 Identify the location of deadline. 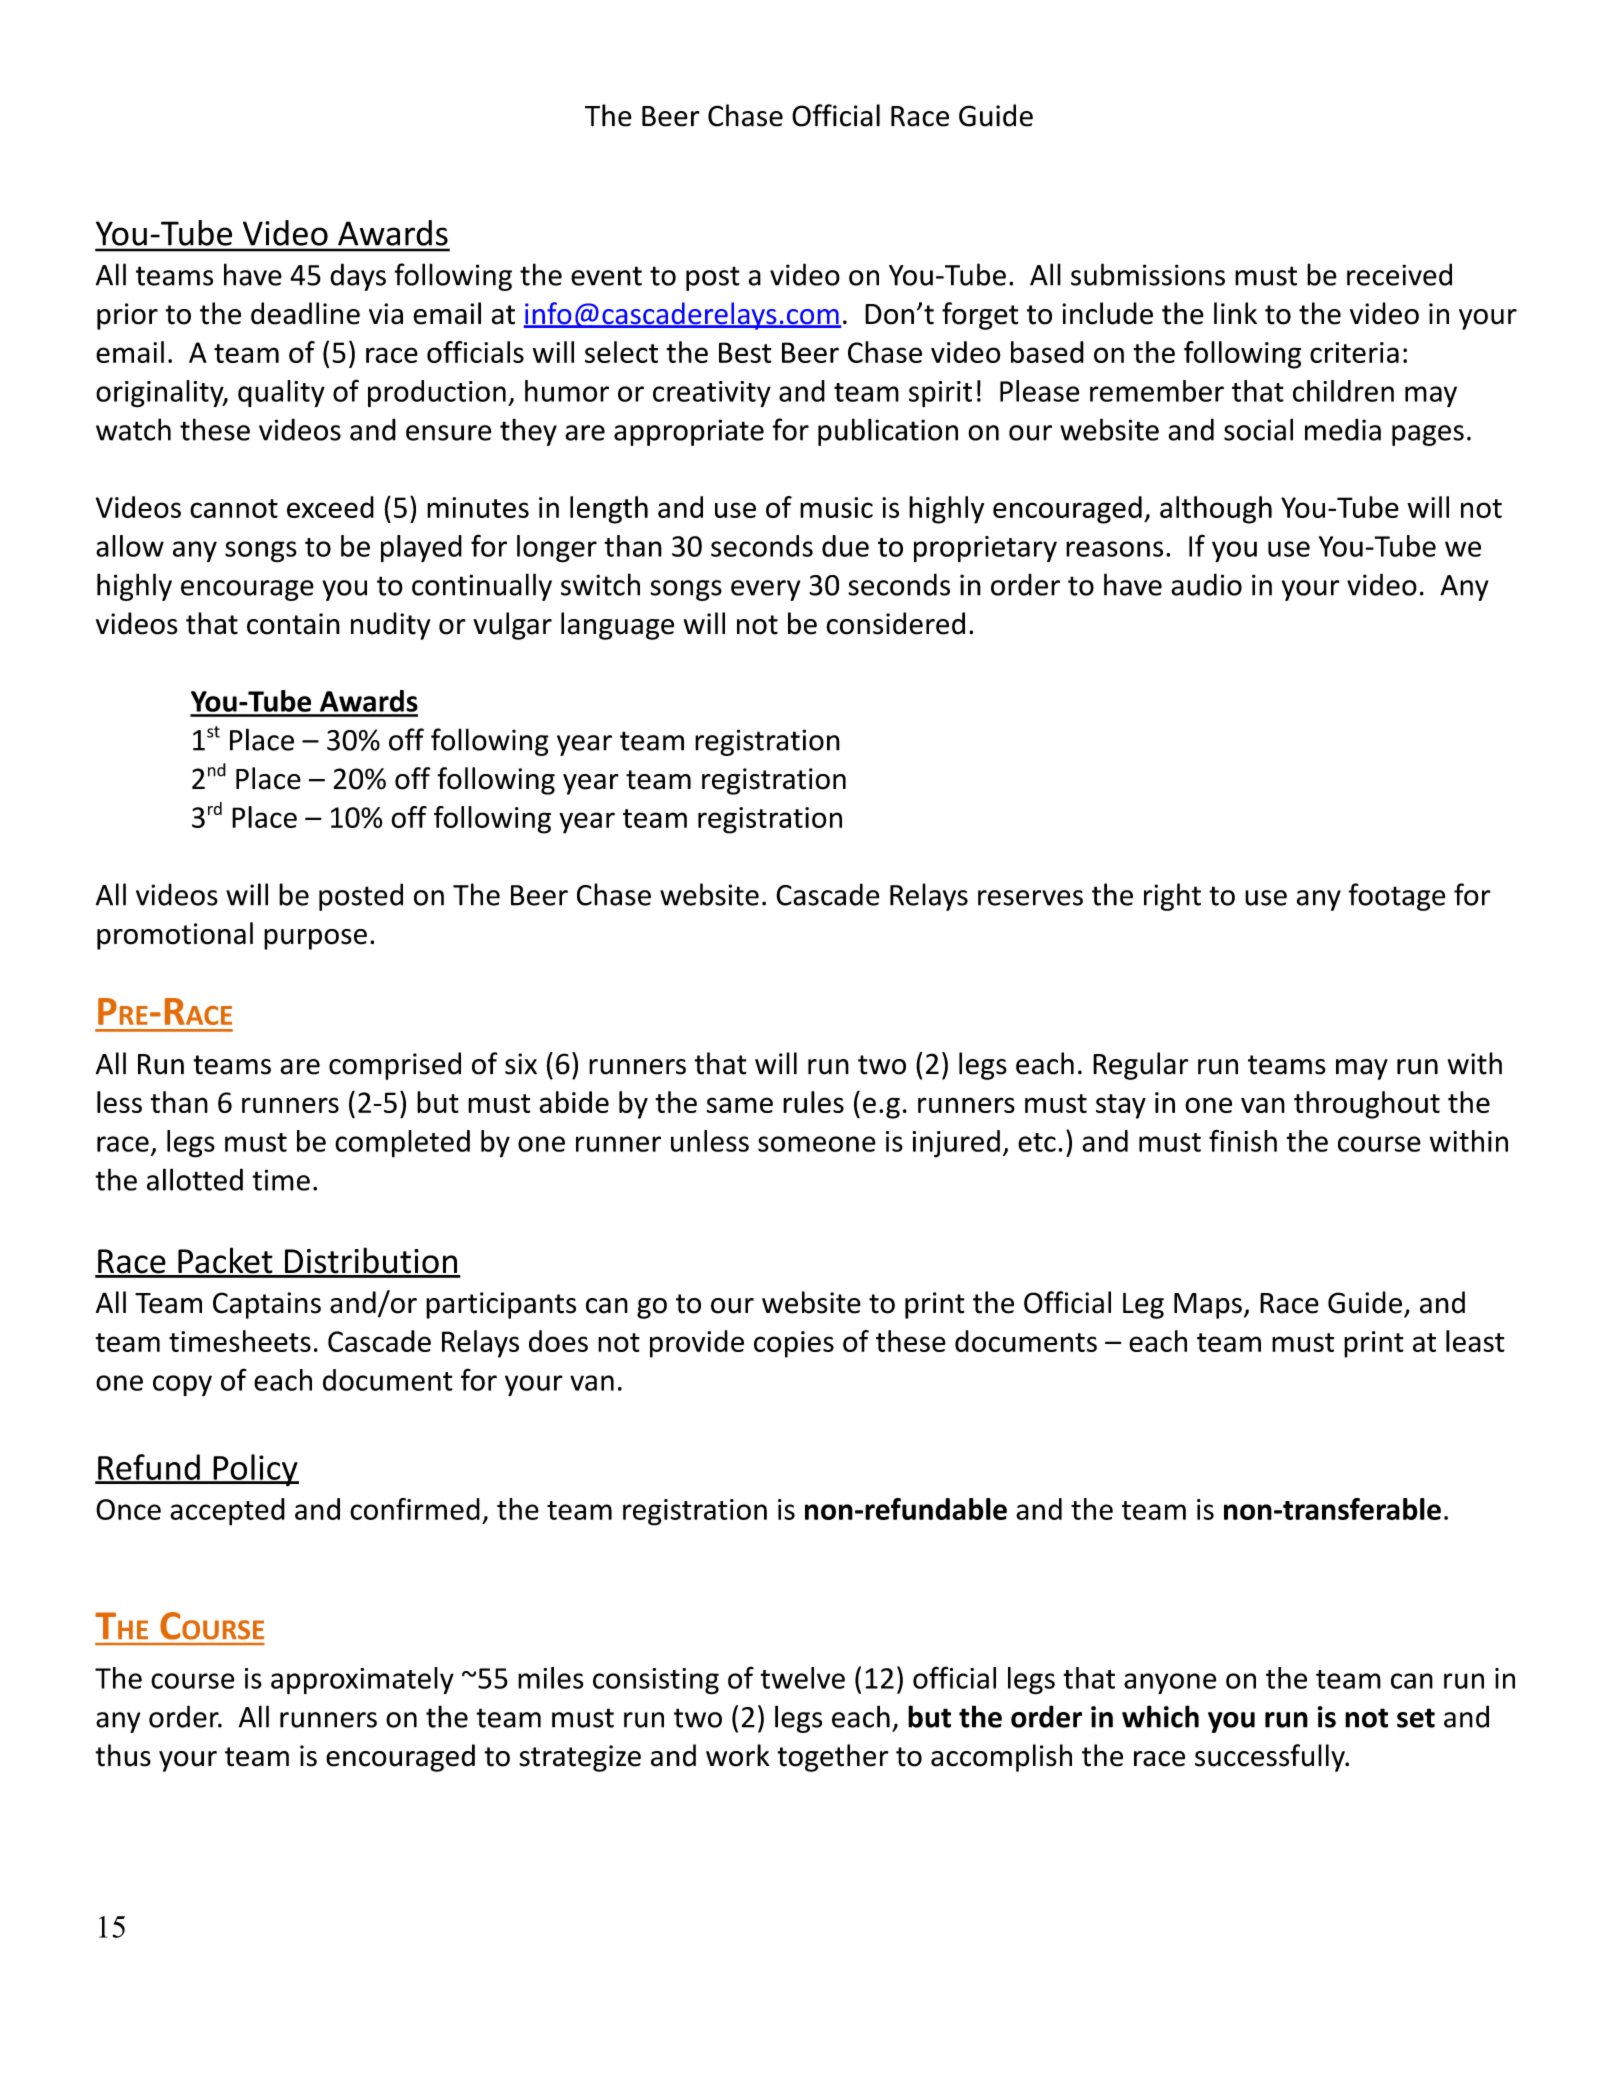
(305, 313).
